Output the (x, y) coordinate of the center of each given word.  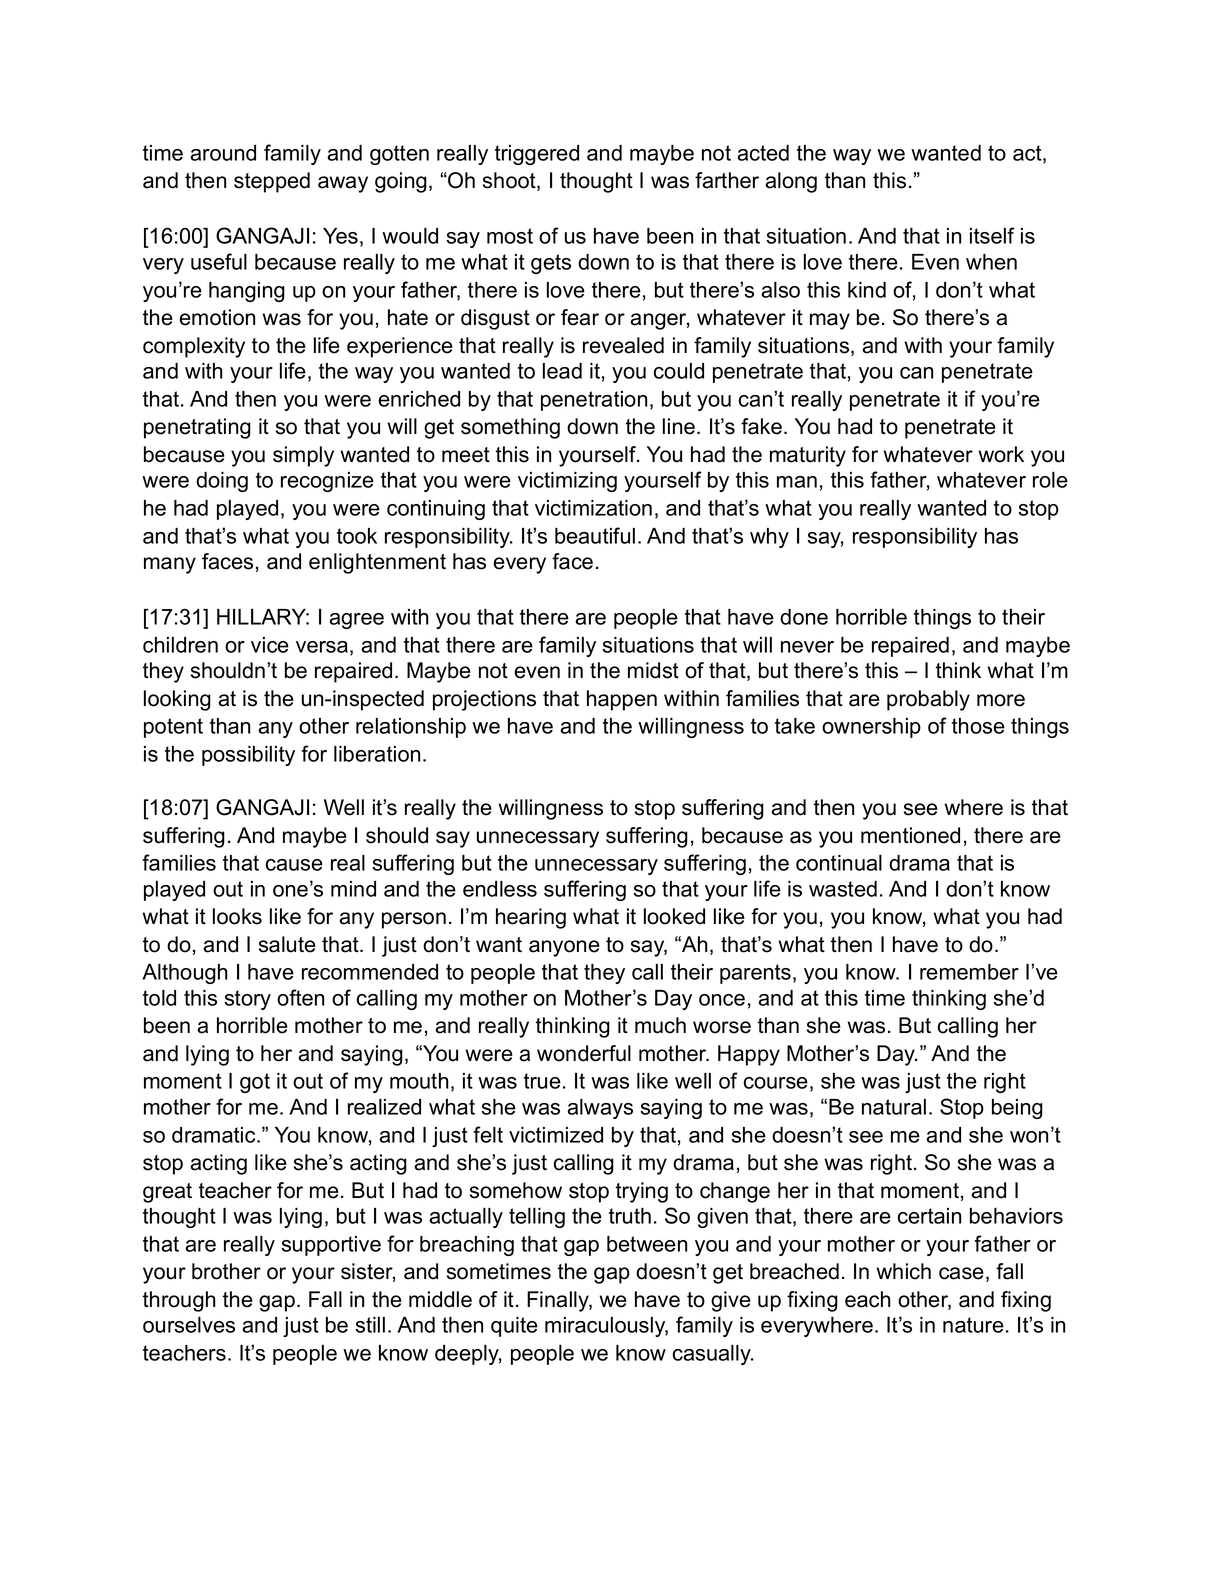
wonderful (584, 1053)
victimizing (567, 482)
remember (969, 972)
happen (622, 700)
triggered (537, 155)
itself (992, 235)
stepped (272, 182)
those (978, 726)
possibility (248, 756)
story (247, 1000)
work (1001, 454)
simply (303, 456)
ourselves (189, 1325)
